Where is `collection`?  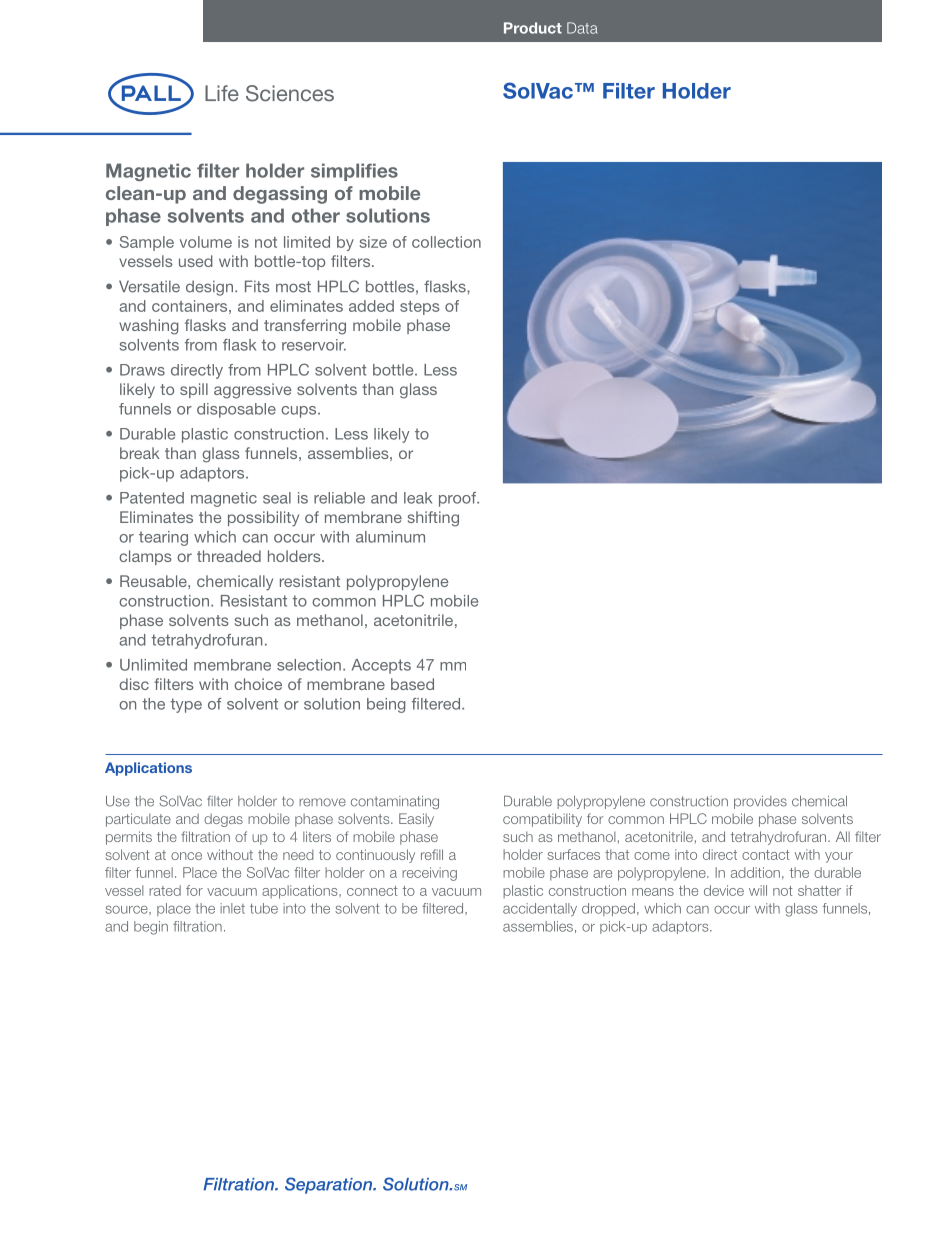 collection is located at coordinates (446, 242).
